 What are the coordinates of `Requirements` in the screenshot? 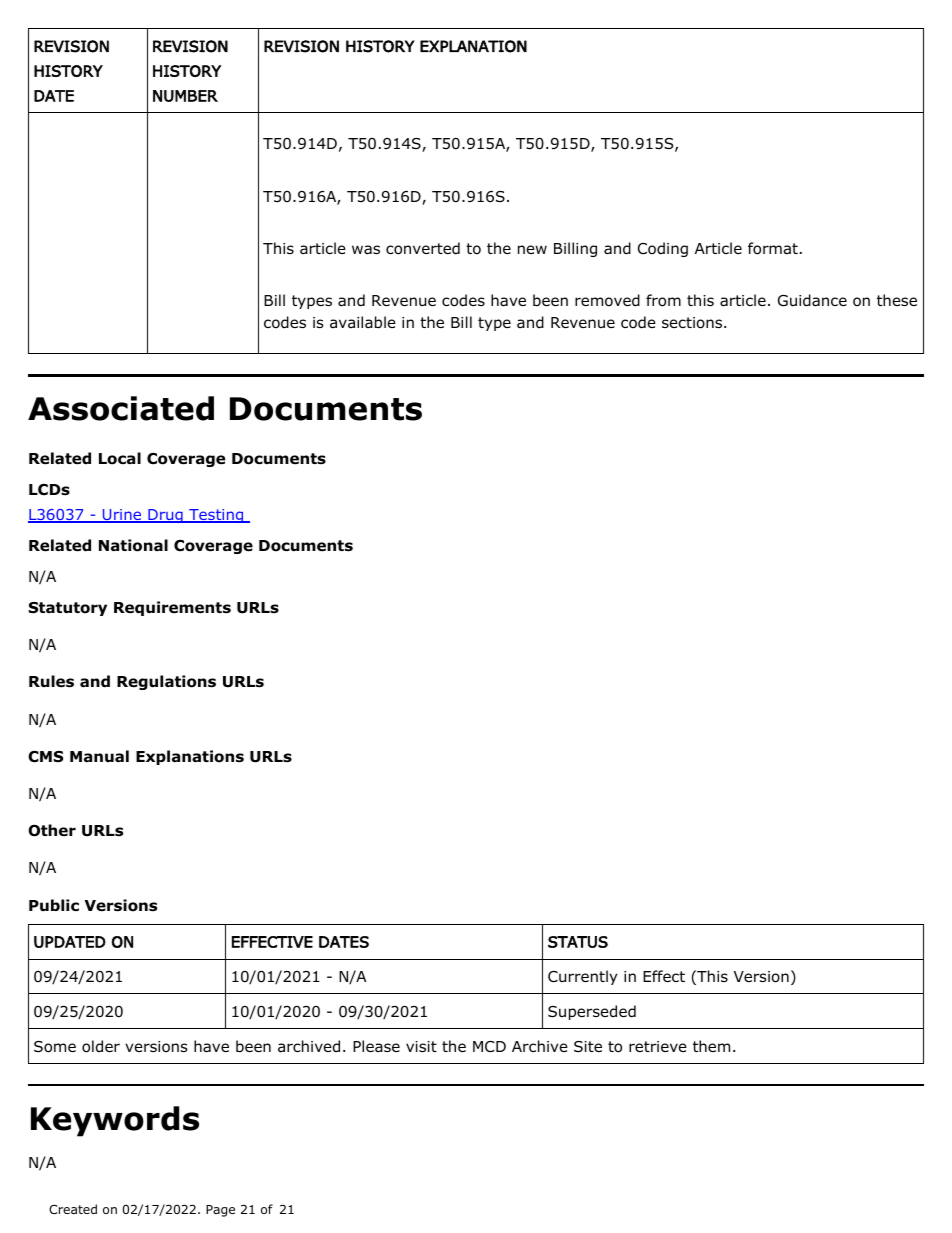 It's located at (172, 608).
